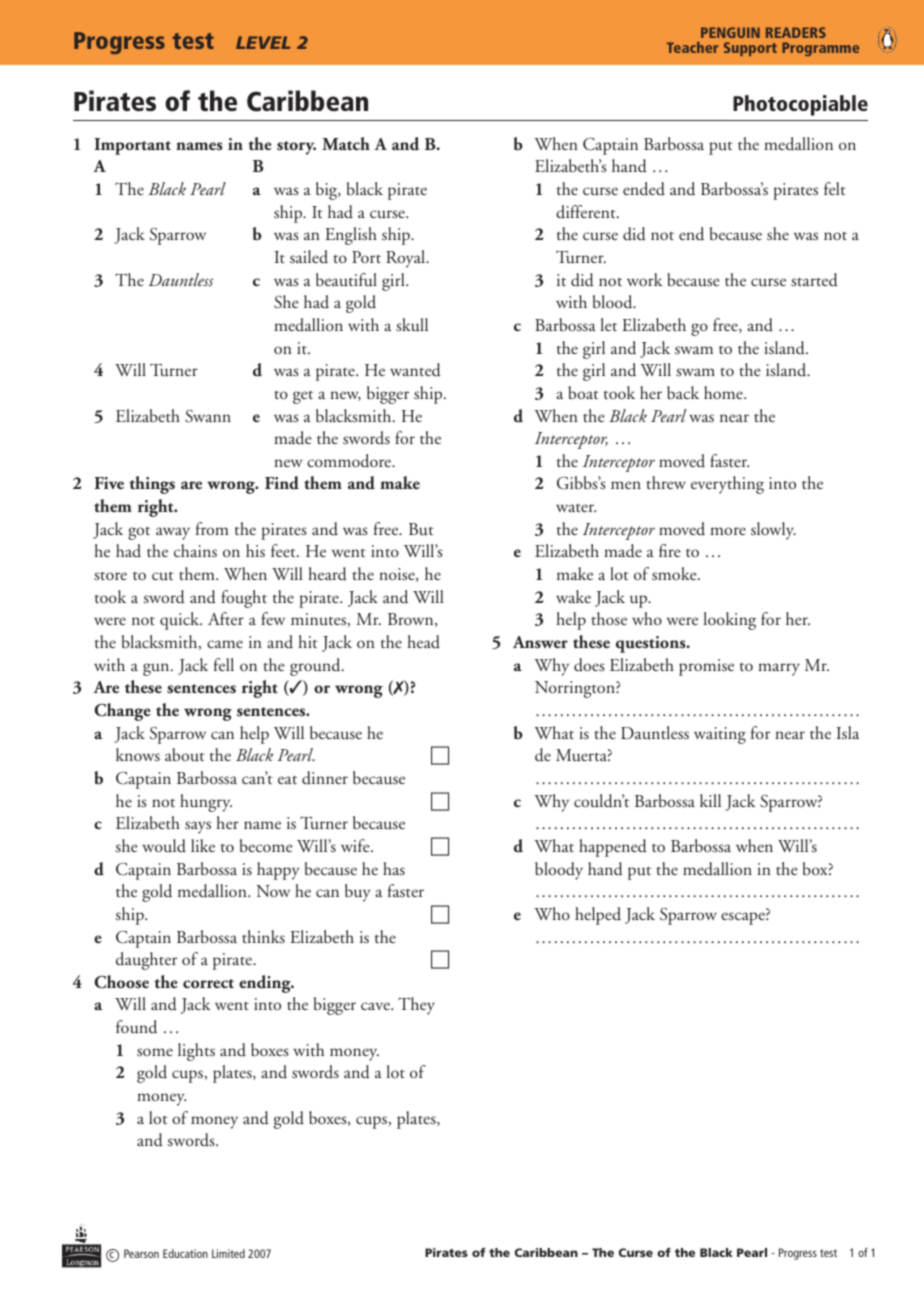 The width and height of the screenshot is (924, 1297). Describe the element at coordinates (730, 621) in the screenshot. I see `looking` at that location.
